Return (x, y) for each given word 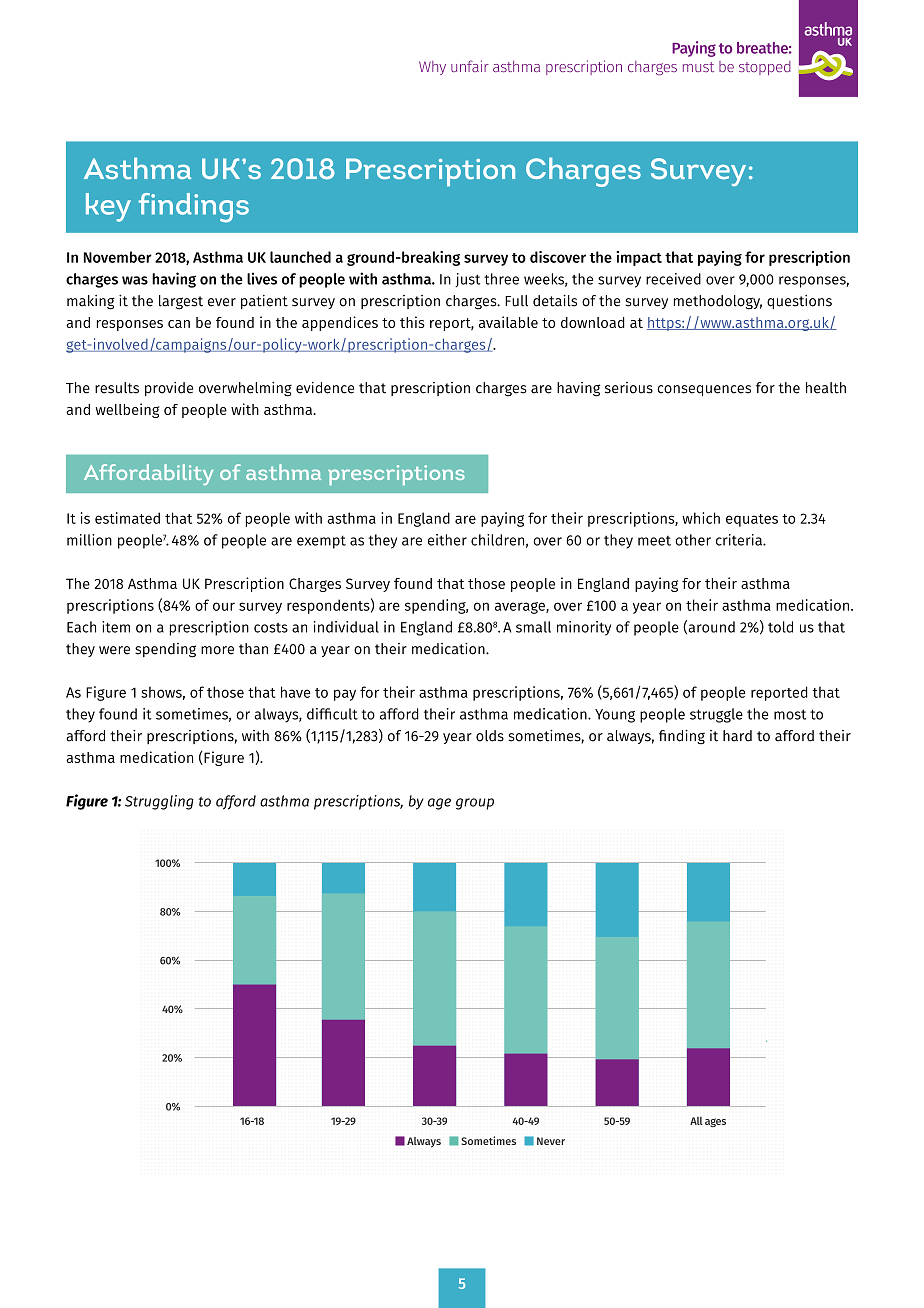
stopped (765, 68)
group (475, 804)
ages (715, 1122)
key (108, 207)
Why (432, 68)
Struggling (159, 802)
